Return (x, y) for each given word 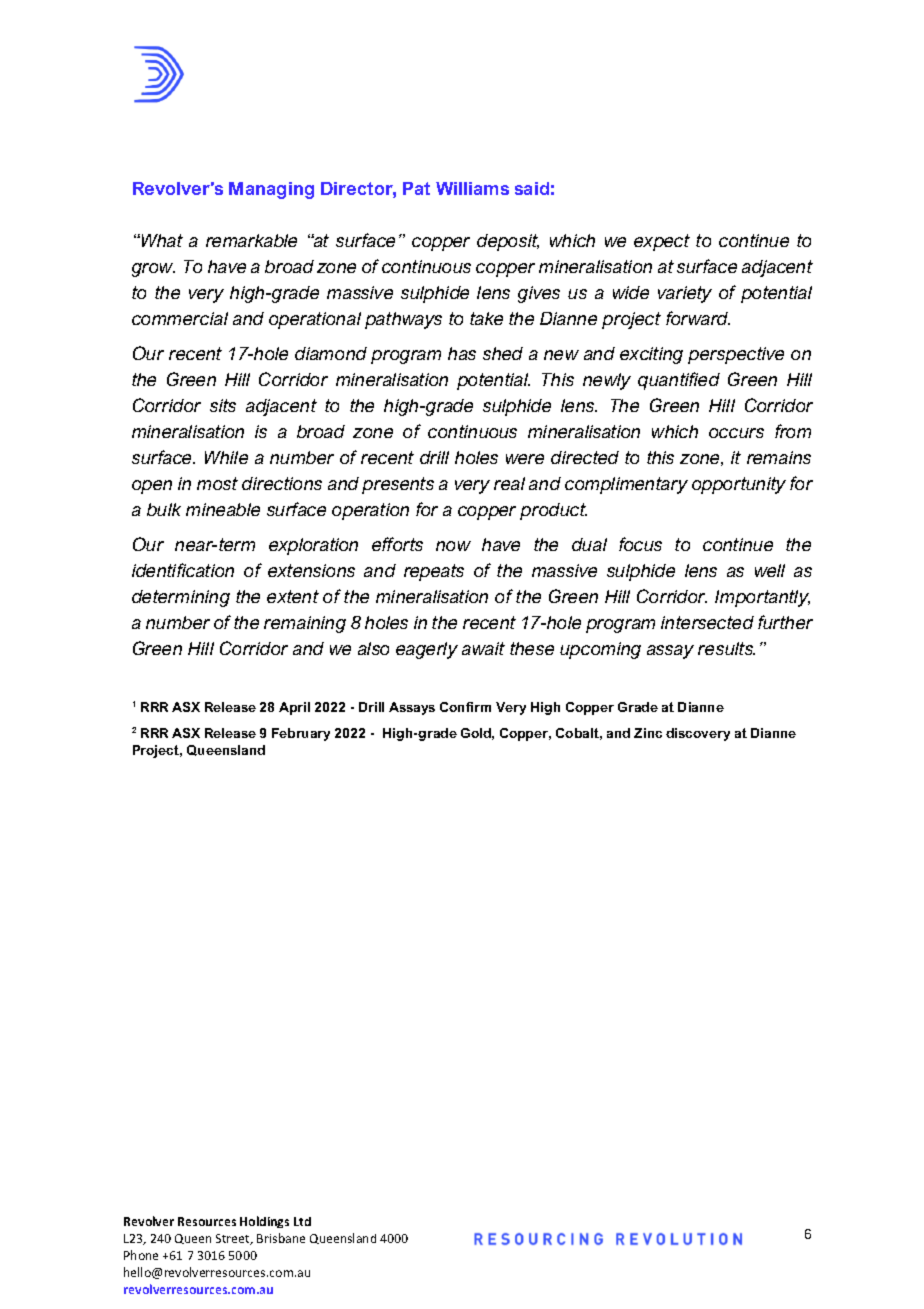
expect (662, 242)
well (770, 570)
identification (183, 570)
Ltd (302, 1221)
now (453, 546)
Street (234, 1239)
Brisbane (281, 1238)
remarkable (251, 240)
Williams (472, 188)
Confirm (465, 707)
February (301, 734)
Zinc (648, 733)
